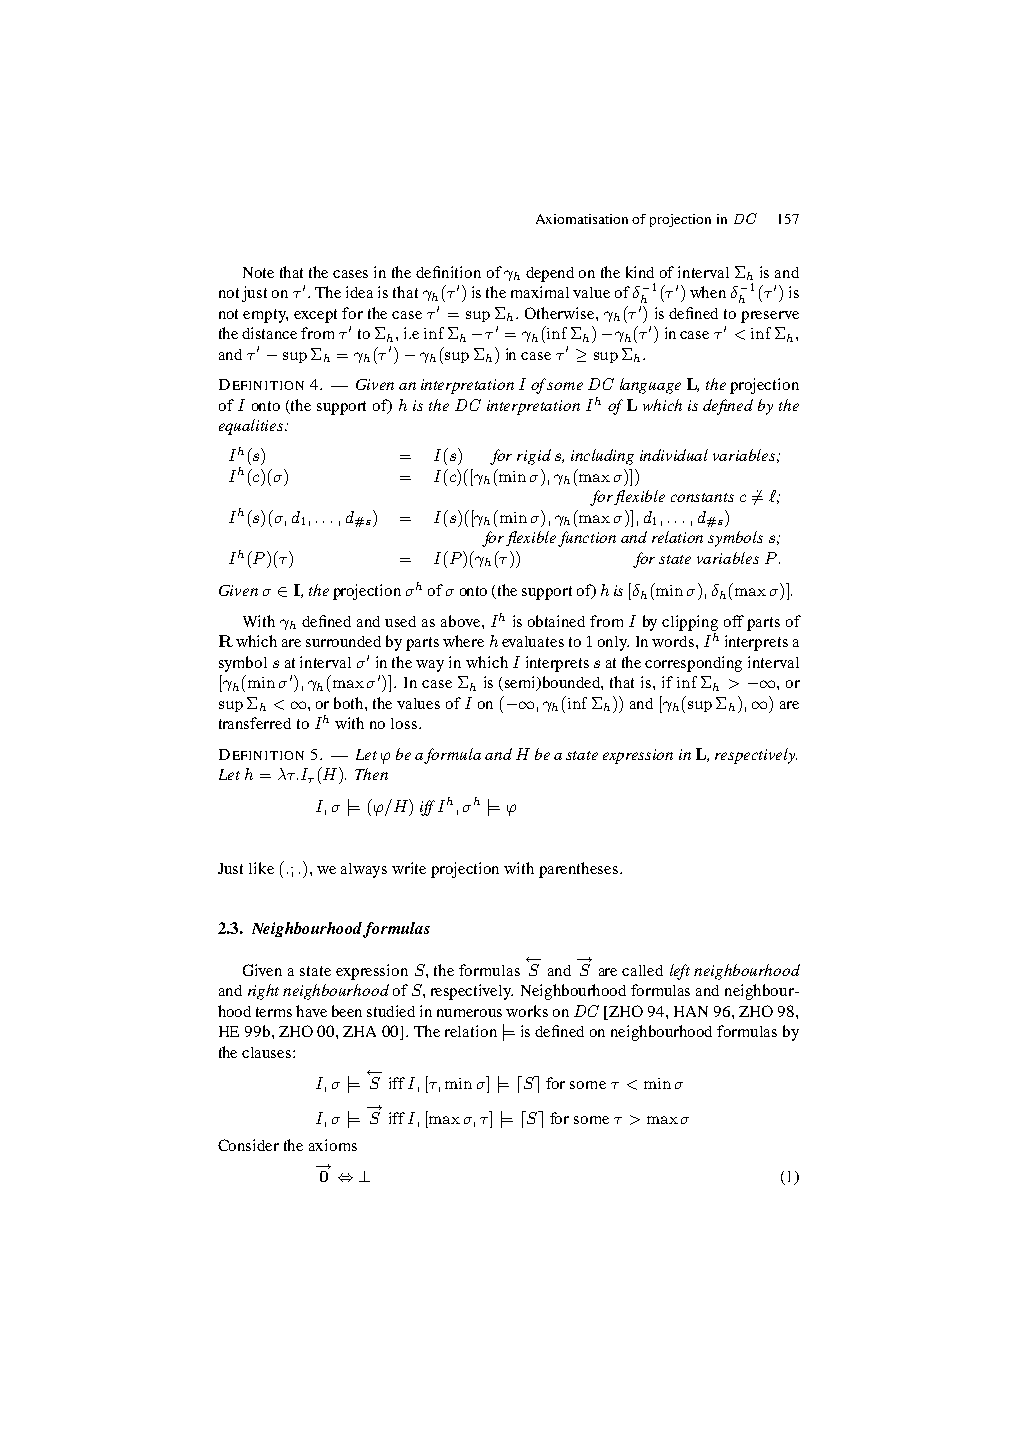  Describe the element at coordinates (580, 870) in the screenshot. I see `parentheses` at that location.
